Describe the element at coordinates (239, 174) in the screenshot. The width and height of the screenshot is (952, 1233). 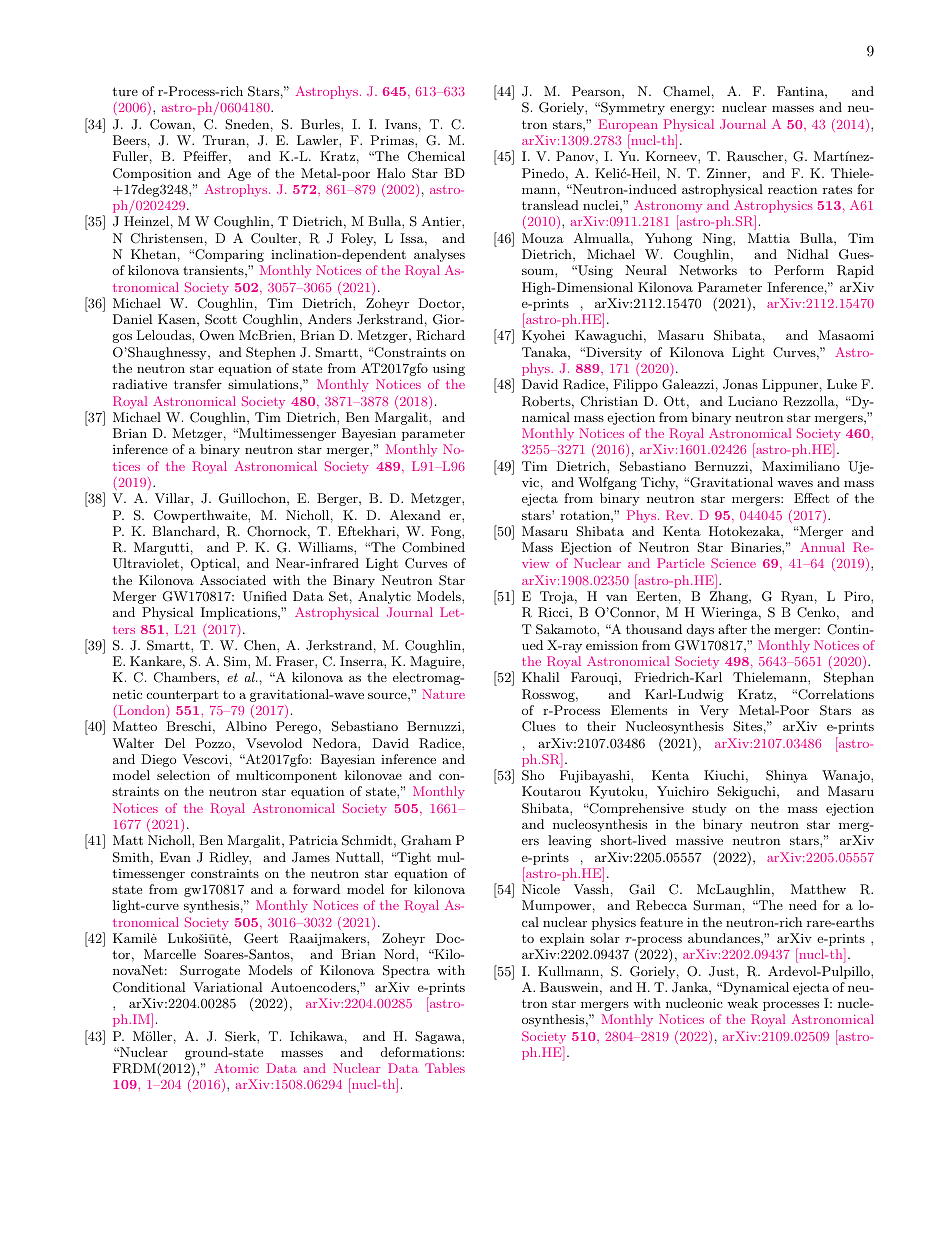
I see `Age` at that location.
